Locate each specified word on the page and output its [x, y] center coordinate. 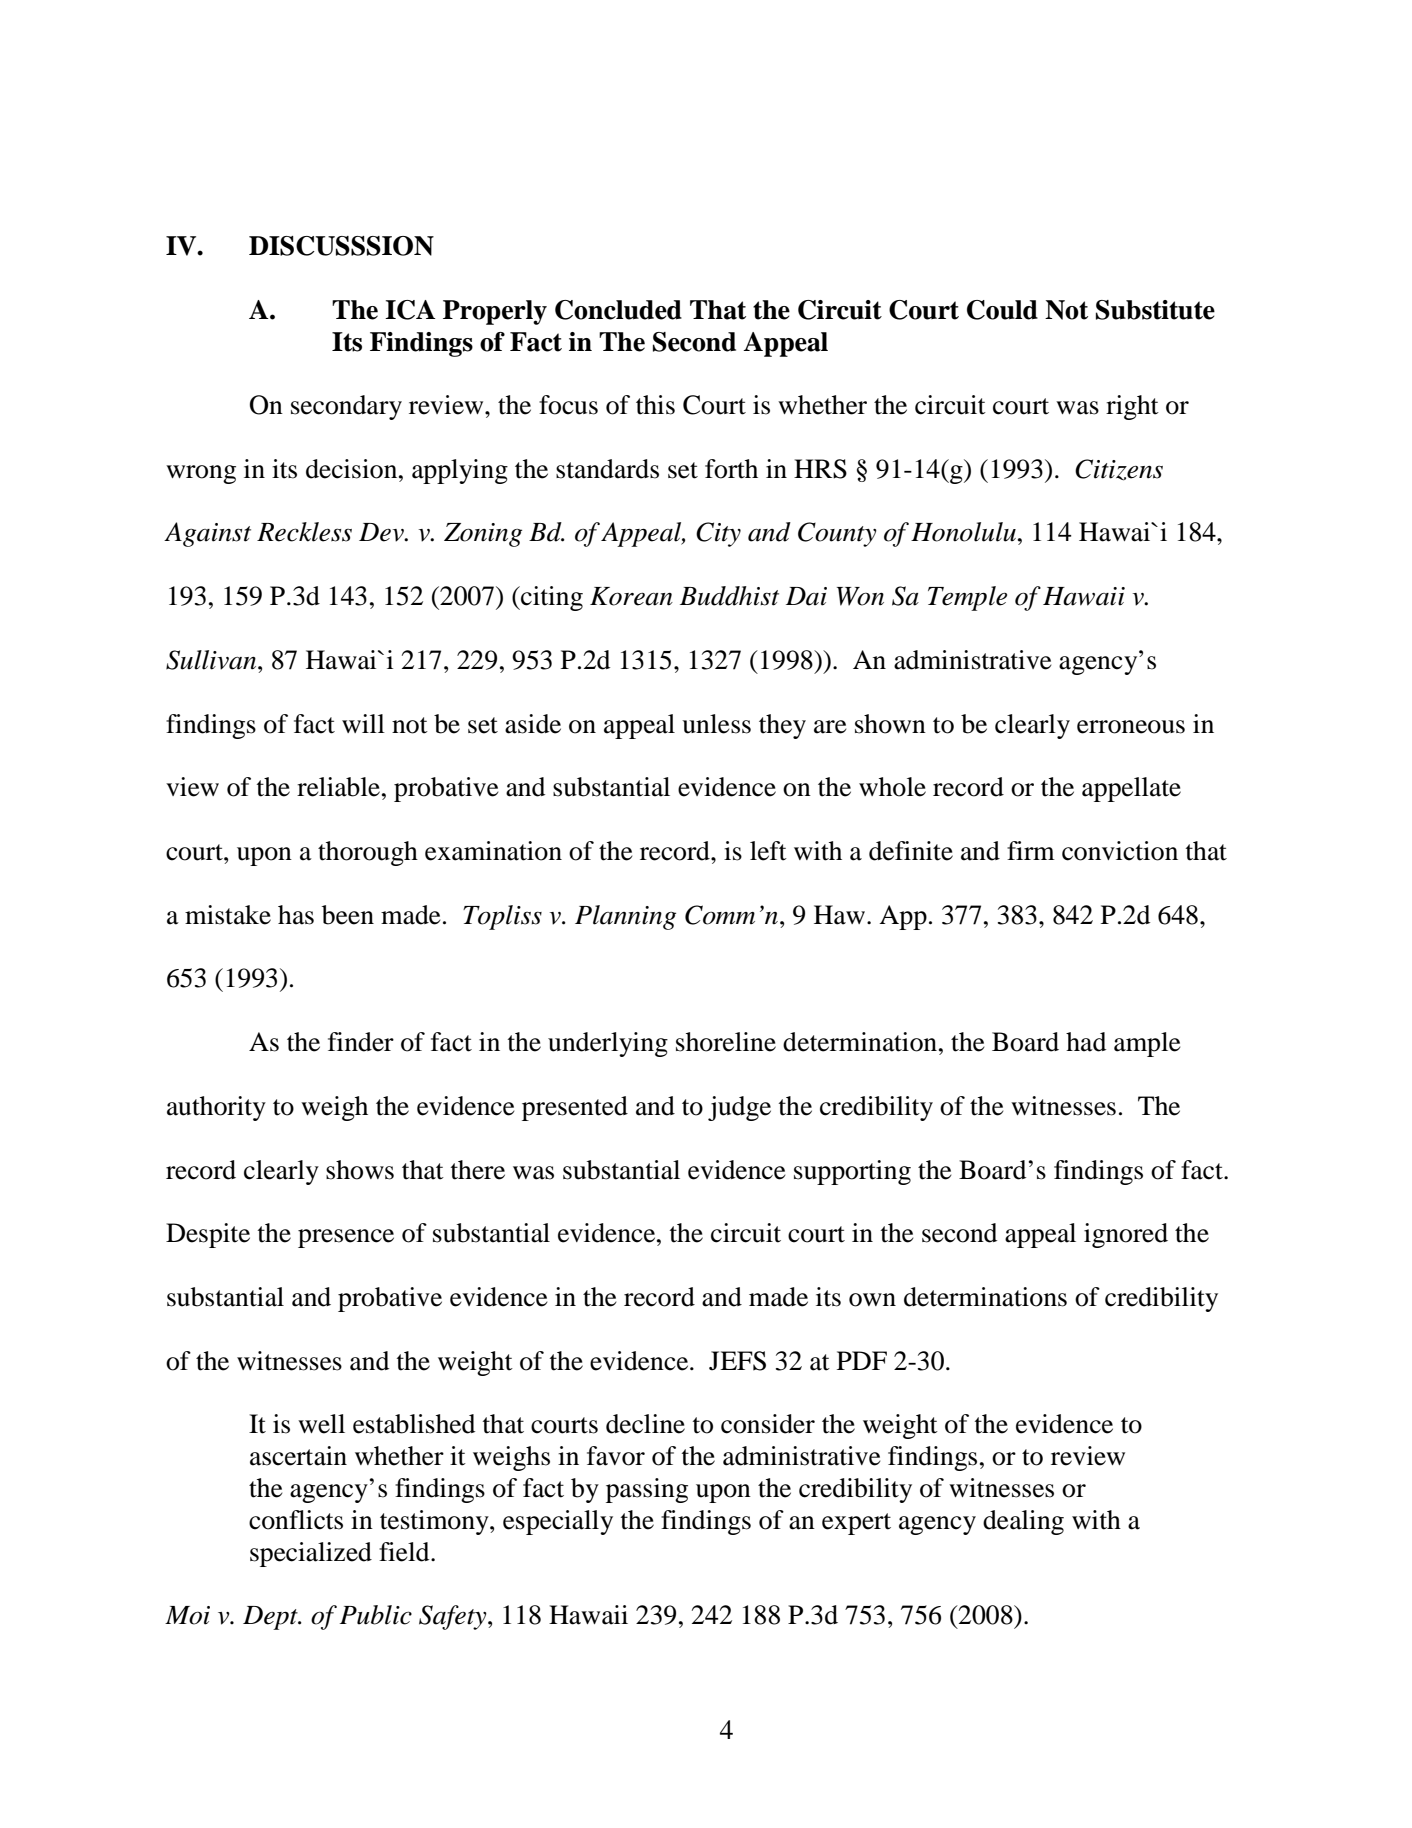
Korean [631, 596]
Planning [625, 917]
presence [346, 1238]
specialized [311, 1554]
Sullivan [212, 660]
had [1086, 1042]
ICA [410, 310]
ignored [1126, 1235]
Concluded [618, 310]
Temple [967, 598]
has [296, 915]
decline [645, 1424]
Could [1002, 310]
